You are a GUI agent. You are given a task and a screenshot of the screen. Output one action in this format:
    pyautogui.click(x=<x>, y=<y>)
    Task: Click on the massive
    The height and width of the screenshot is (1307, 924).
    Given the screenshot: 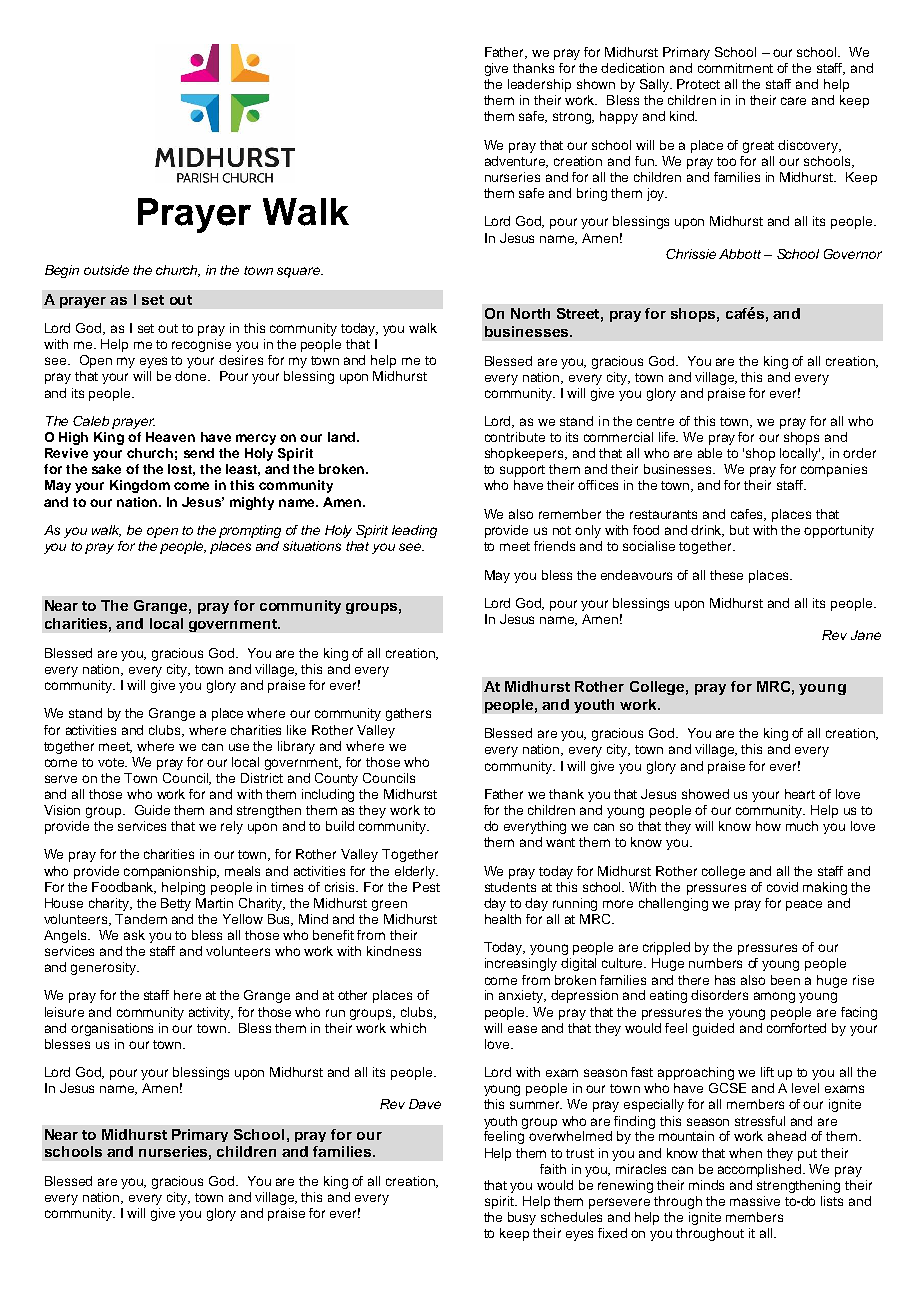 What is the action you would take?
    pyautogui.click(x=755, y=1201)
